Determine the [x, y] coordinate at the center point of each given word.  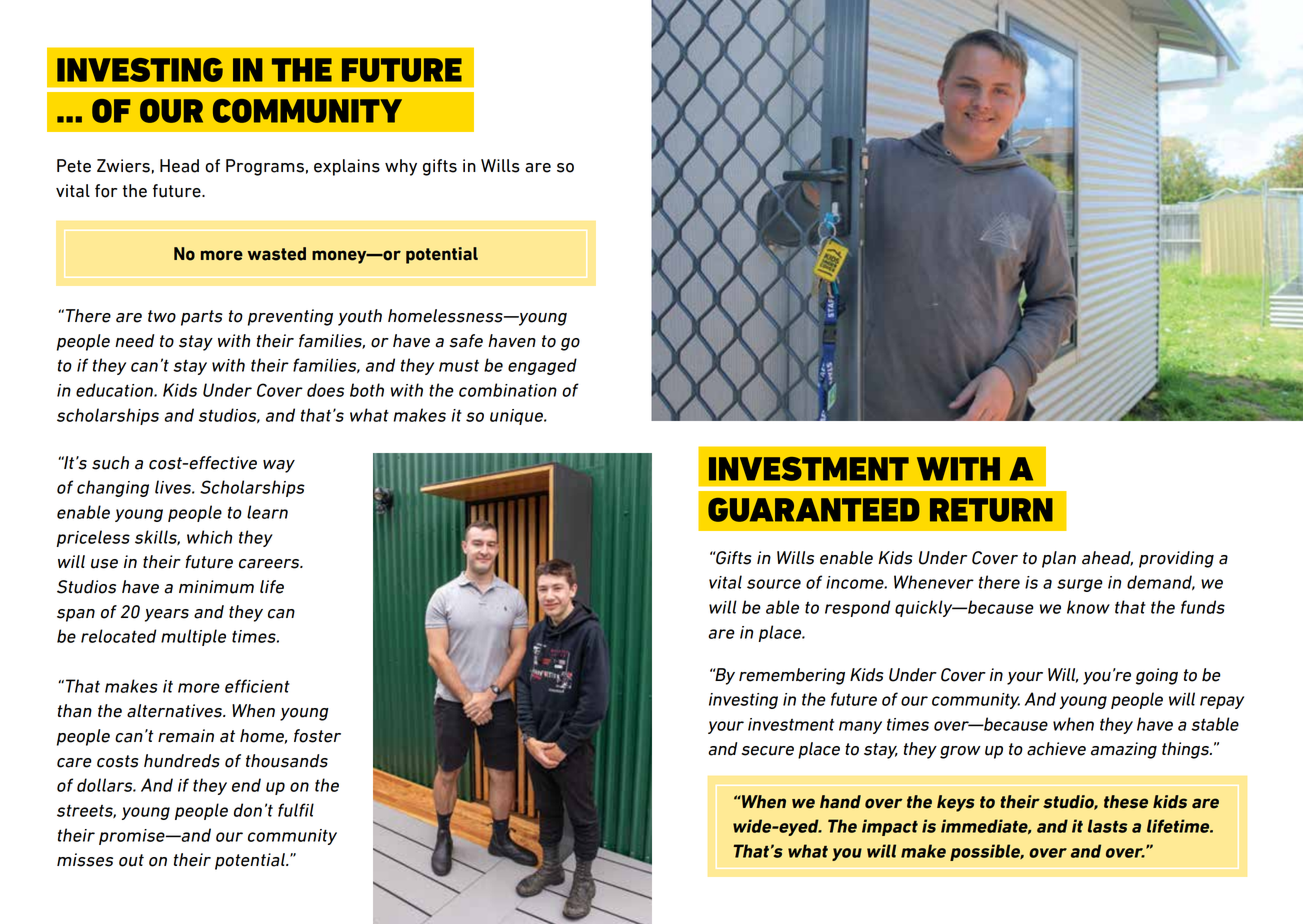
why [401, 167]
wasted [277, 254]
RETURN [991, 510]
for [106, 191]
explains [347, 167]
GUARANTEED [814, 510]
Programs [265, 167]
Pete [74, 166]
